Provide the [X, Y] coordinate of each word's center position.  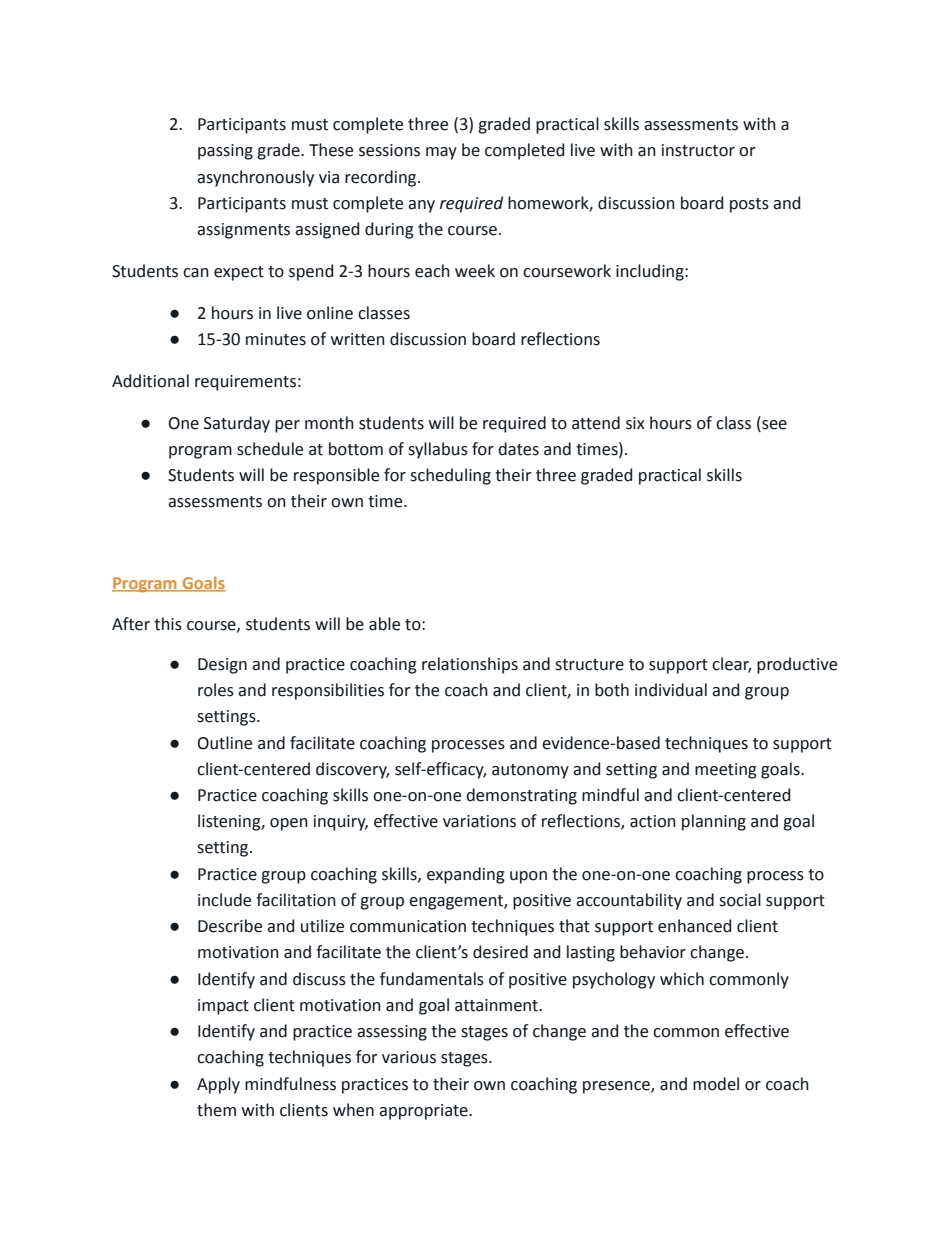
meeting [726, 771]
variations [479, 821]
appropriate [424, 1112]
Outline [225, 743]
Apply [218, 1085]
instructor [698, 150]
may [441, 153]
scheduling [450, 476]
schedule [270, 449]
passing [225, 152]
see [773, 423]
